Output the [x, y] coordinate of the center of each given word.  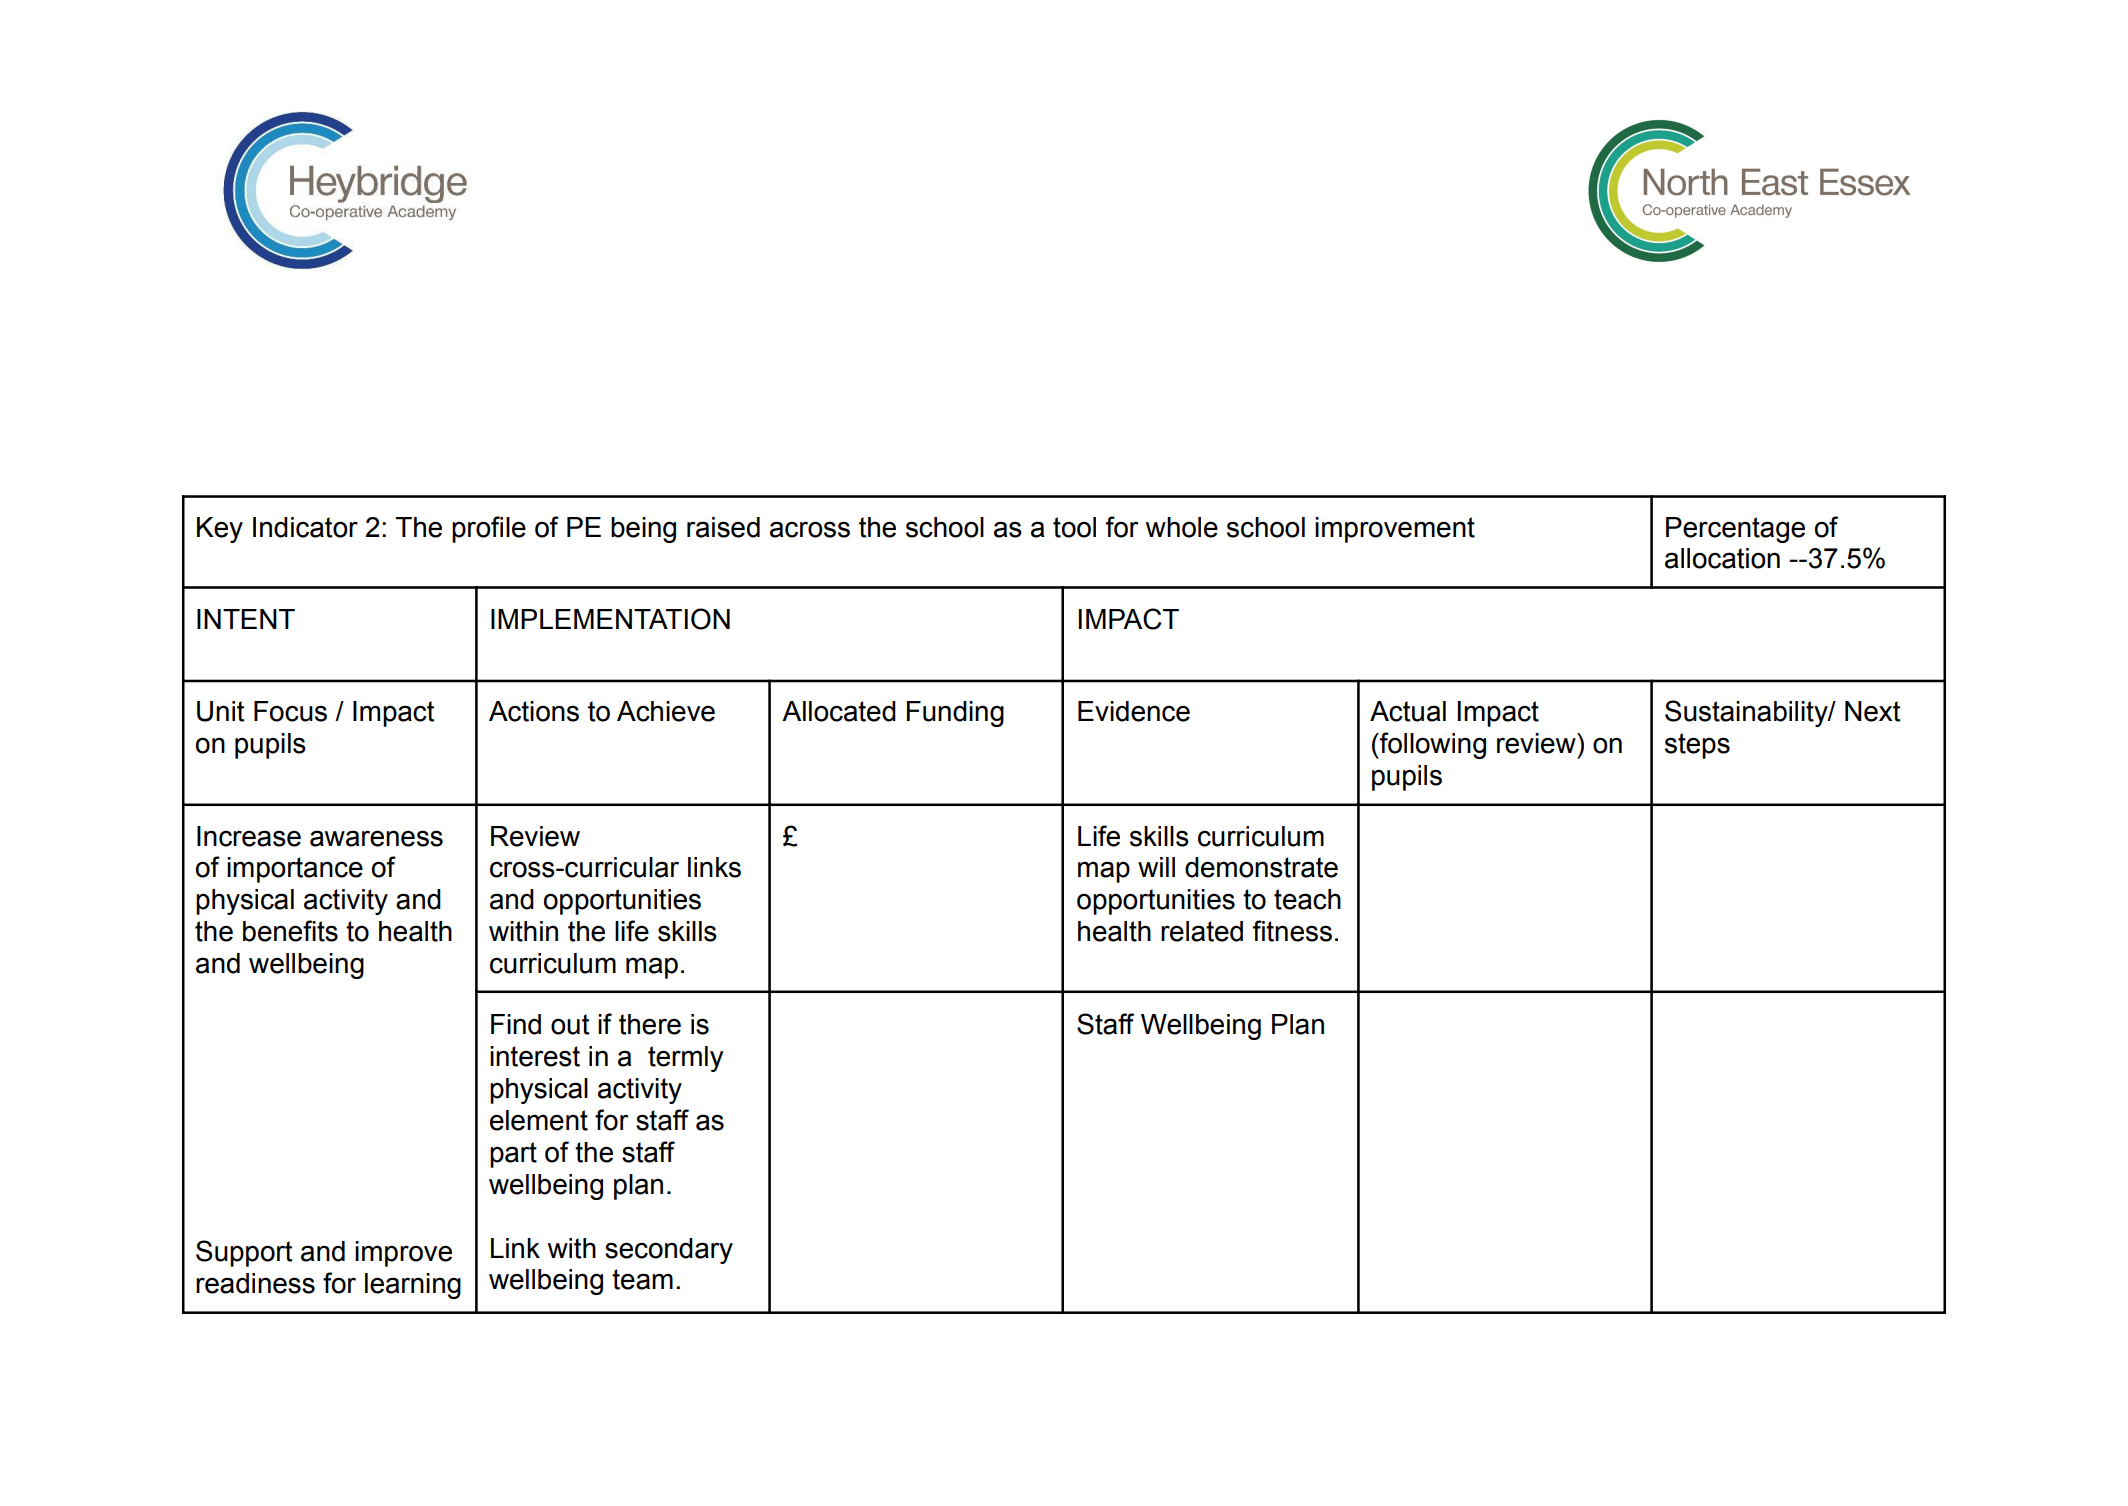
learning [413, 1286]
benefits [290, 931]
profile [489, 529]
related [1202, 931]
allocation [1722, 558]
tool [1074, 527]
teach [1307, 899]
